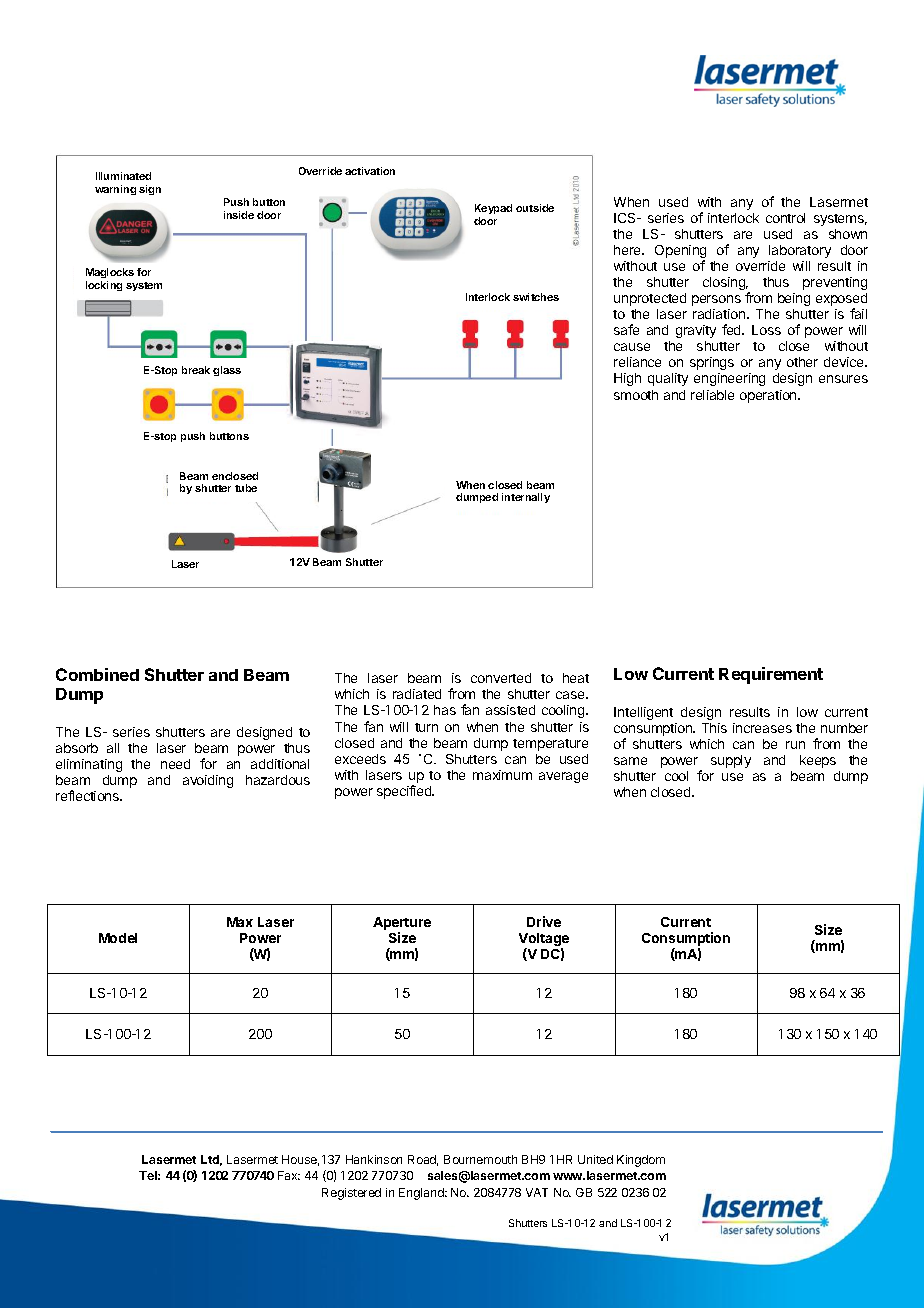 This image has width=924, height=1308. I want to click on control, so click(785, 218).
